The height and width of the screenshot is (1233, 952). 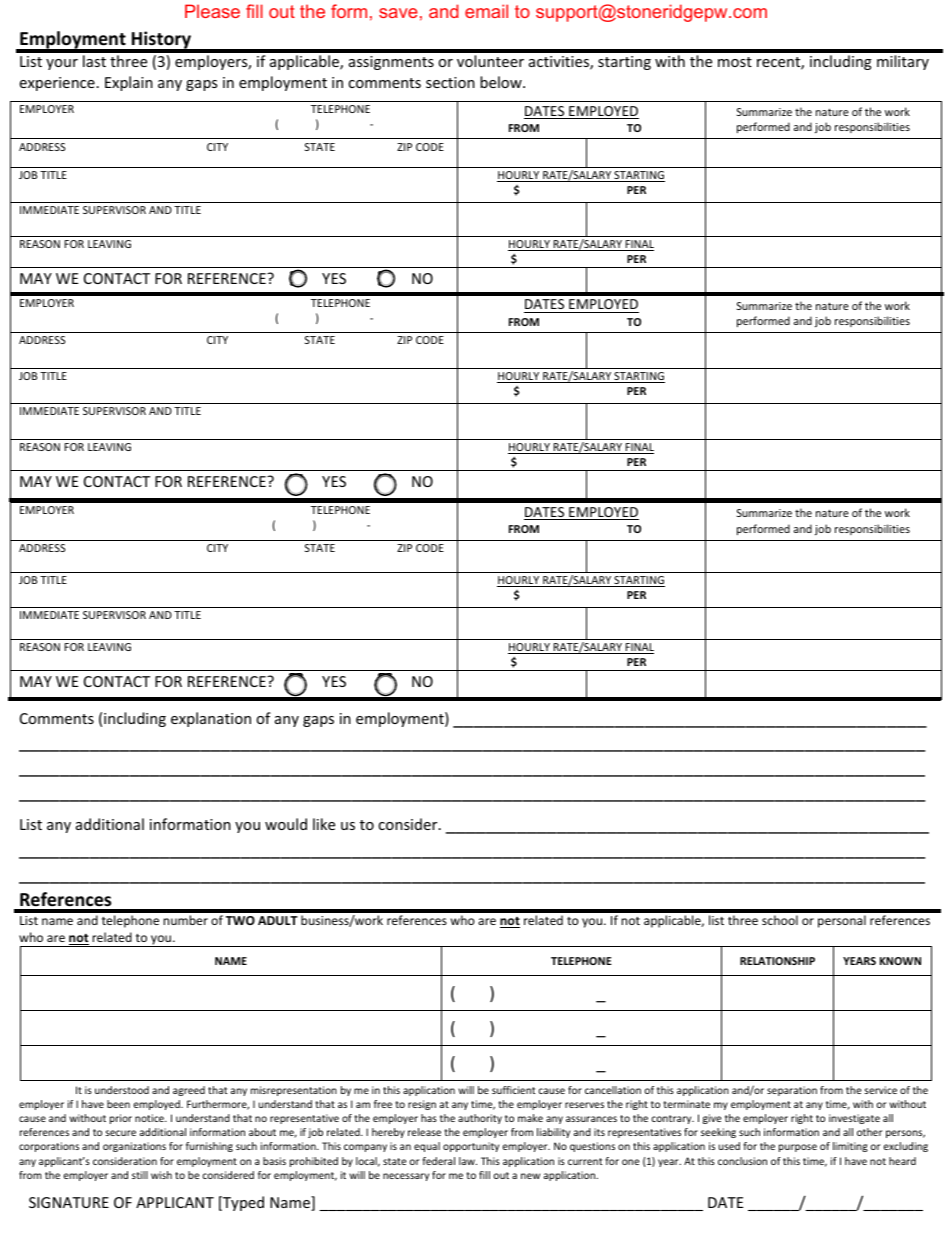 What do you see at coordinates (134, 1147) in the screenshot?
I see `organizations` at bounding box center [134, 1147].
